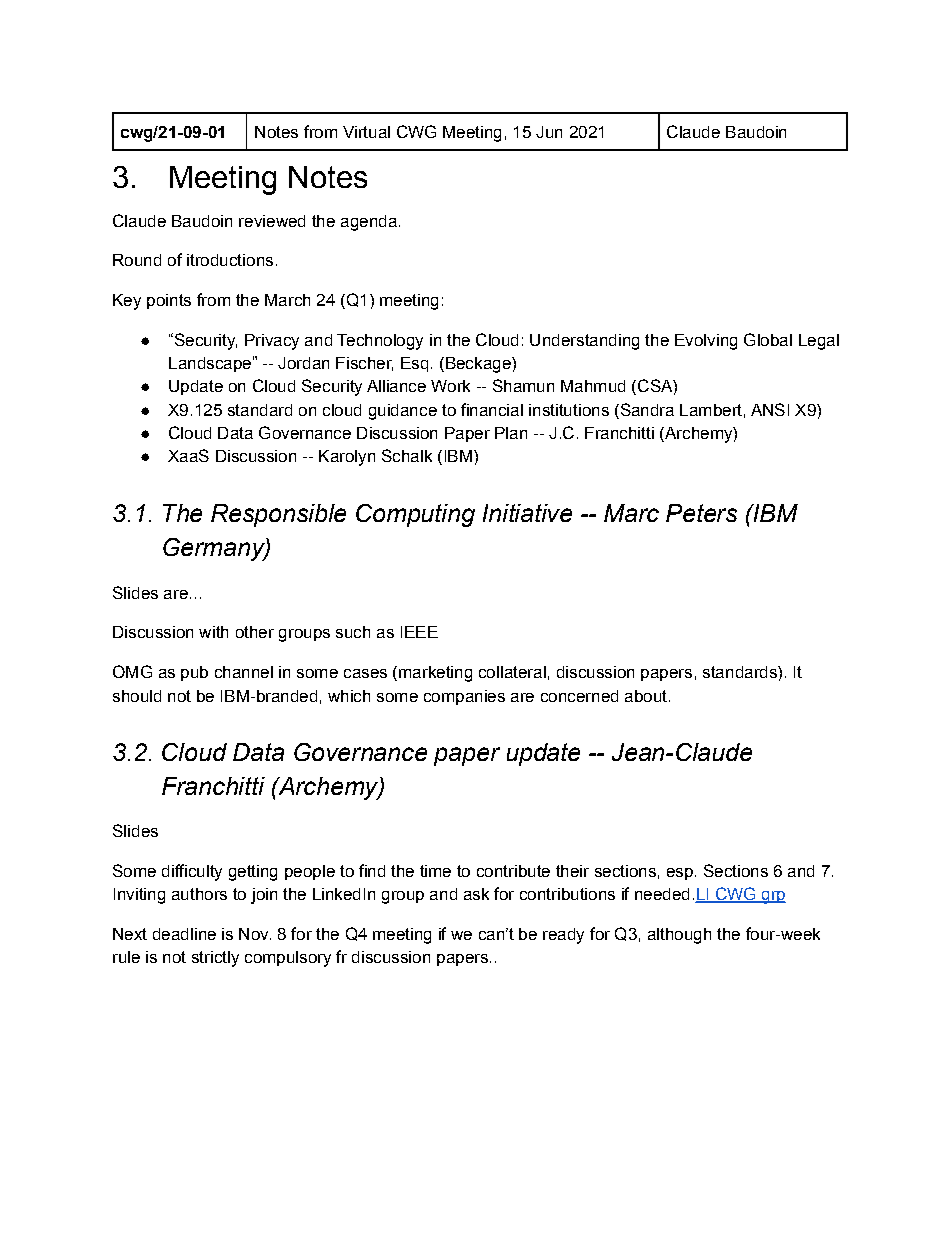  Describe the element at coordinates (210, 364) in the screenshot. I see `Landscape` at that location.
